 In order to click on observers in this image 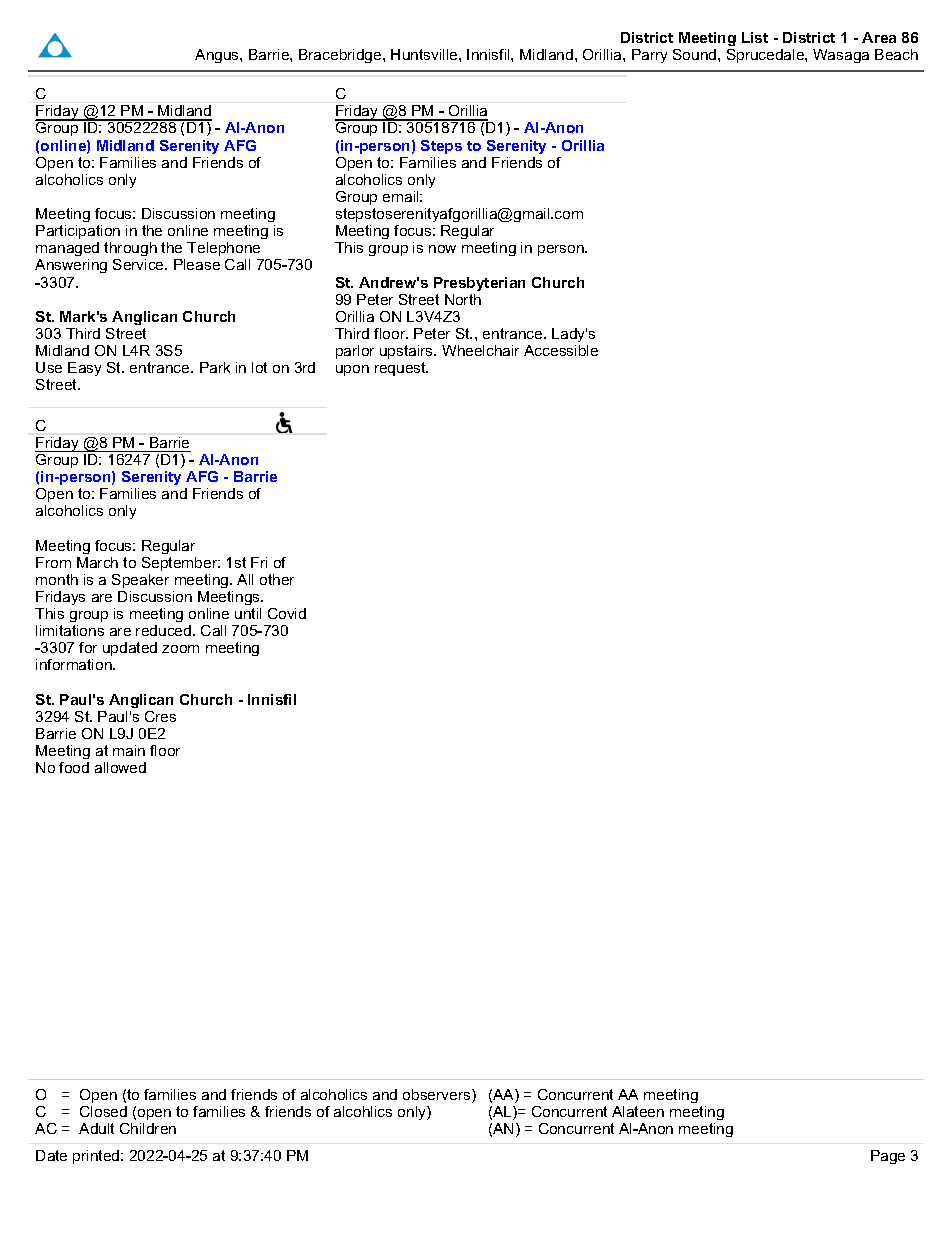, I will do `click(438, 1096)`.
